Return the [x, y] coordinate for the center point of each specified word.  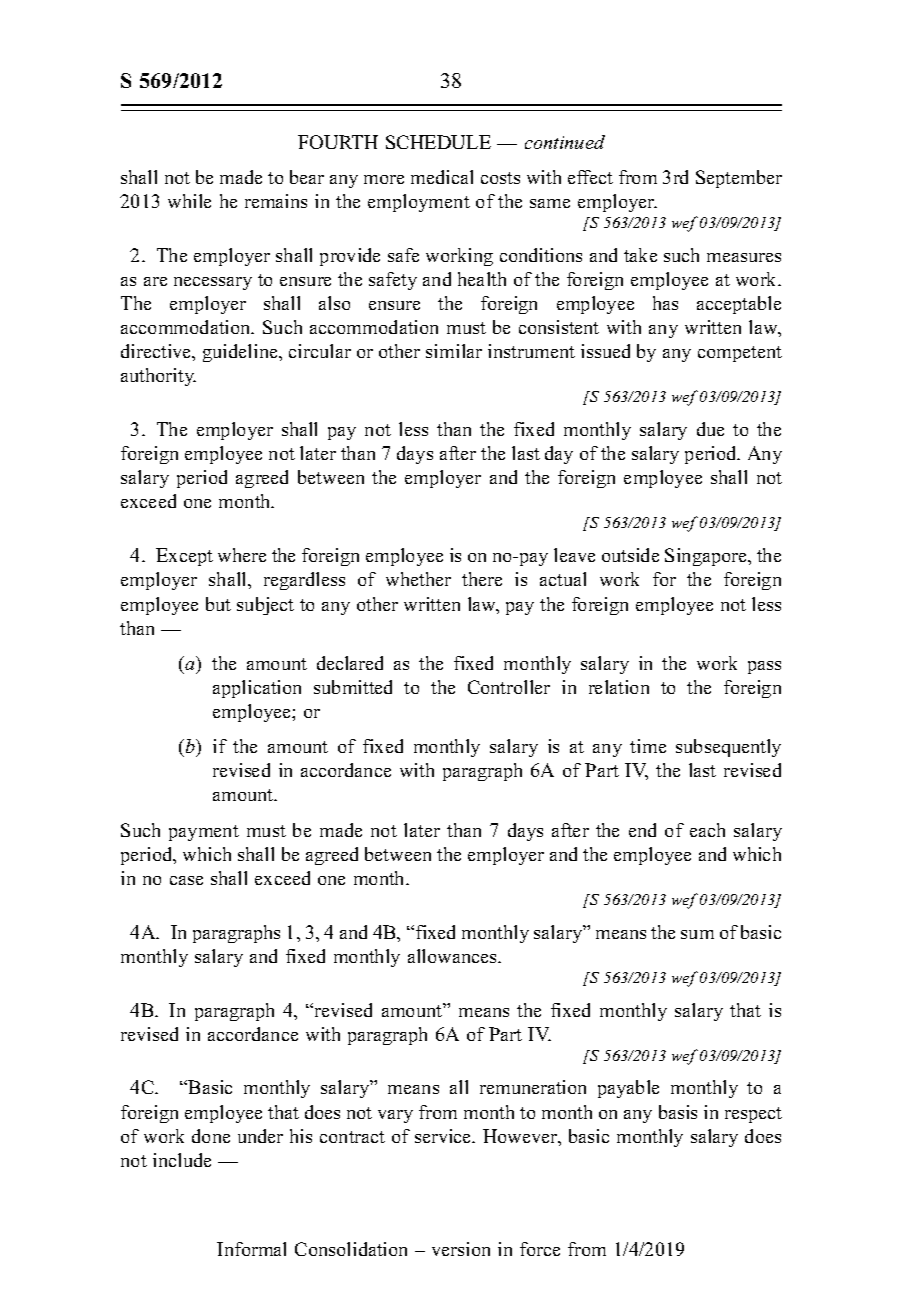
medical [442, 177]
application [257, 689]
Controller [509, 687]
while [189, 201]
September [739, 179]
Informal [251, 1249]
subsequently [728, 748]
